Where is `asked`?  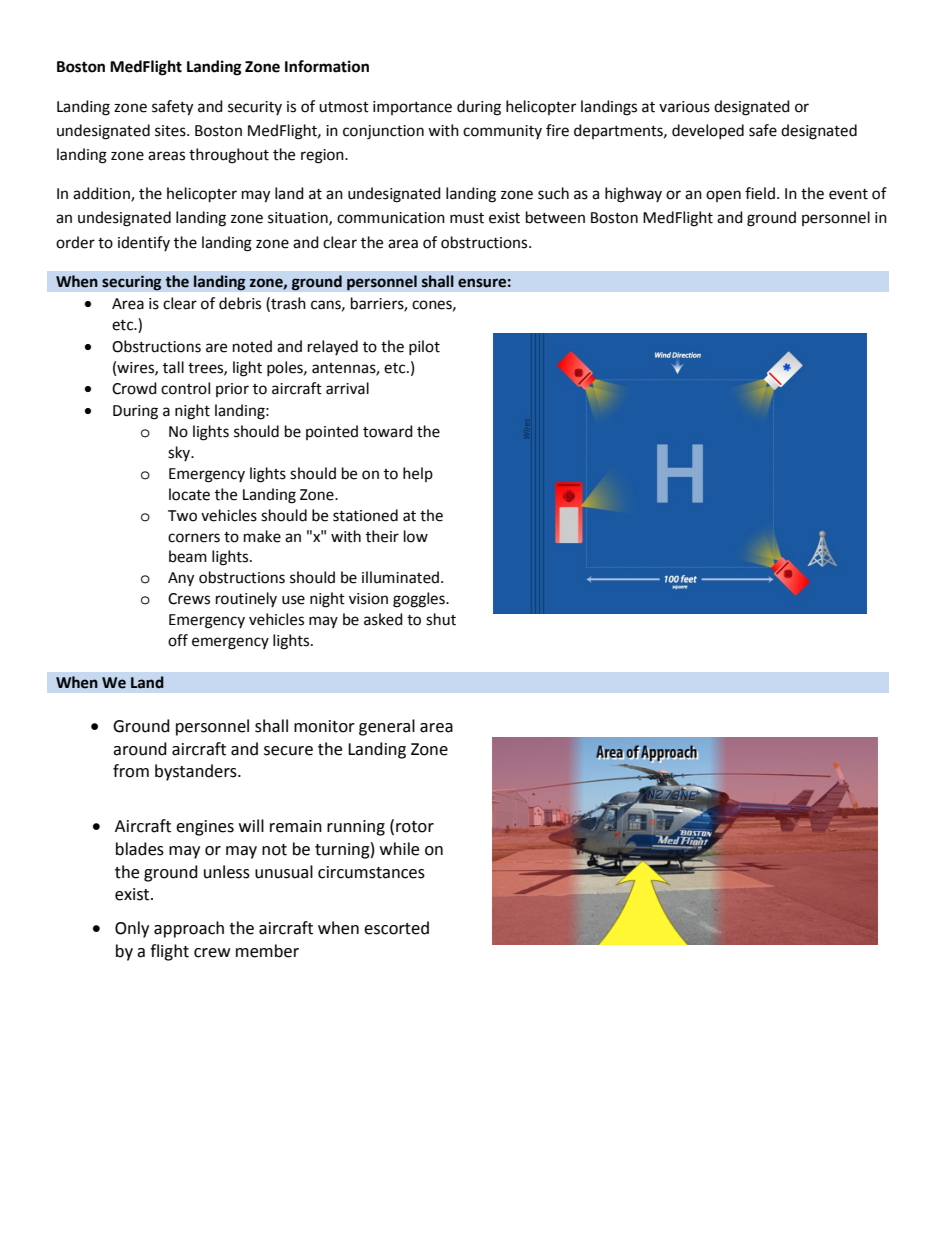 asked is located at coordinates (383, 619).
